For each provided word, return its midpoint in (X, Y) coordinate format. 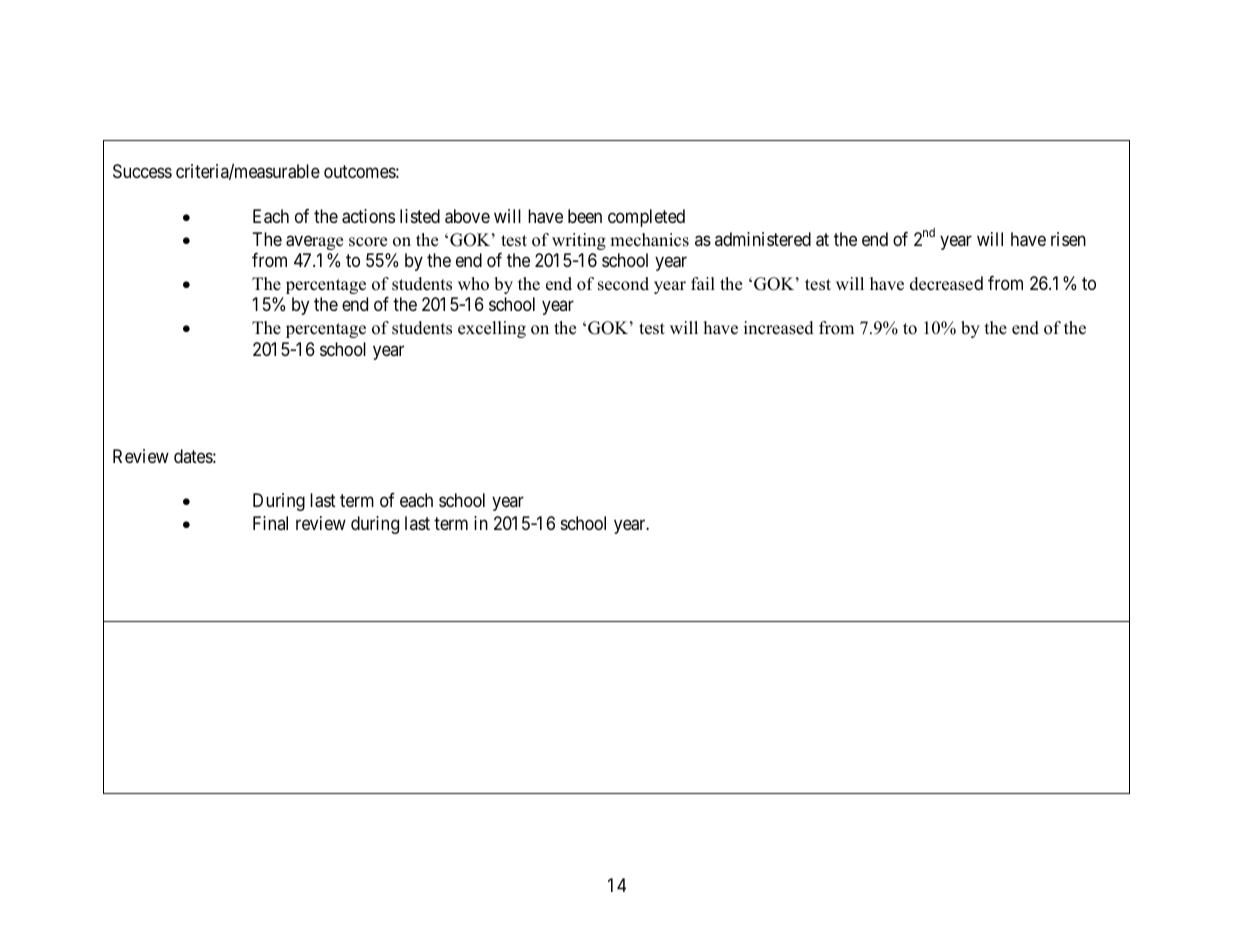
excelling (492, 329)
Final (270, 523)
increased (779, 328)
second (623, 284)
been (585, 216)
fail (703, 283)
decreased (946, 283)
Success (142, 171)
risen (1068, 239)
